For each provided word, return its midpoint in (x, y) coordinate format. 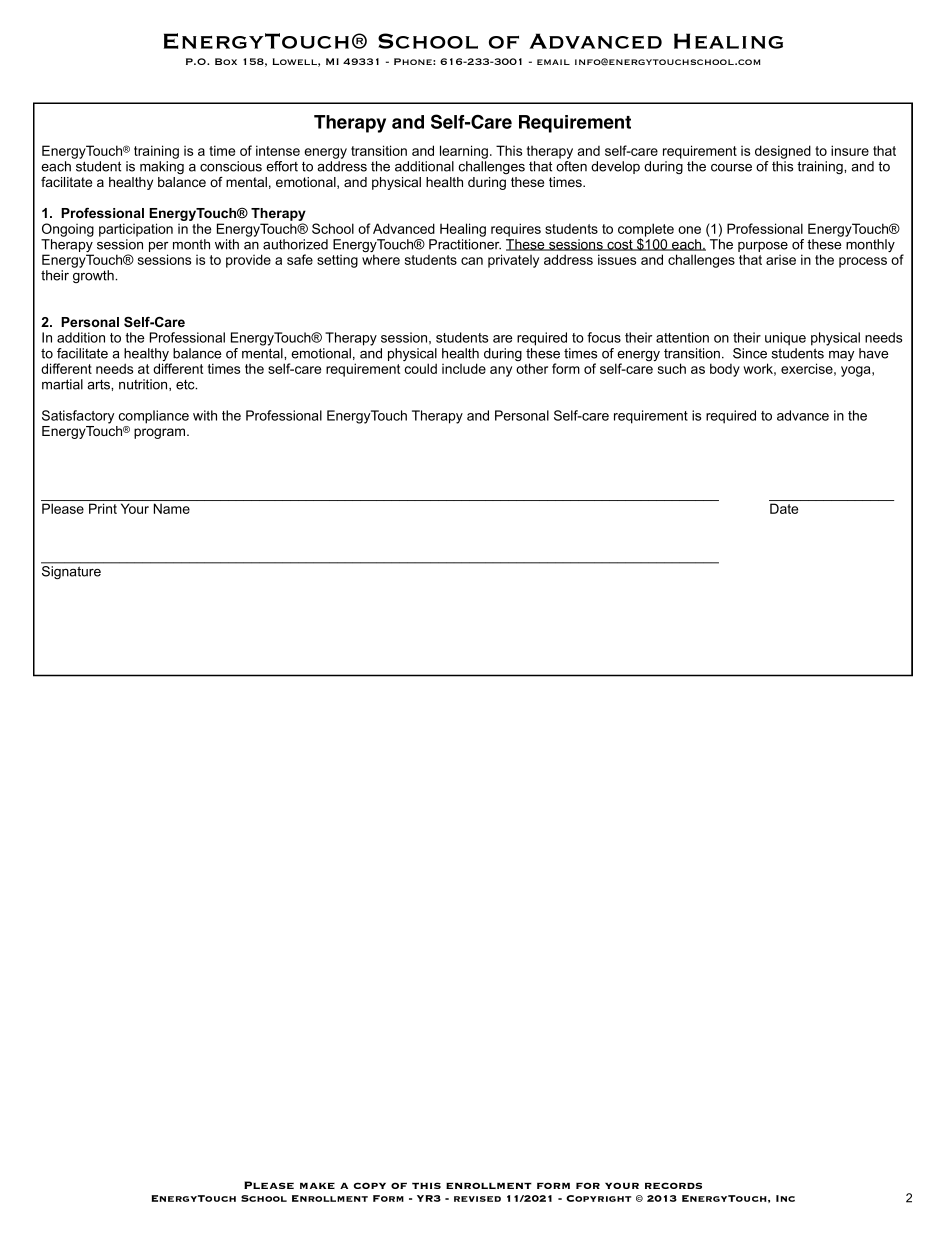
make (317, 1186)
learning (464, 152)
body (725, 370)
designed (783, 152)
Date (784, 508)
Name (172, 508)
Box (226, 61)
